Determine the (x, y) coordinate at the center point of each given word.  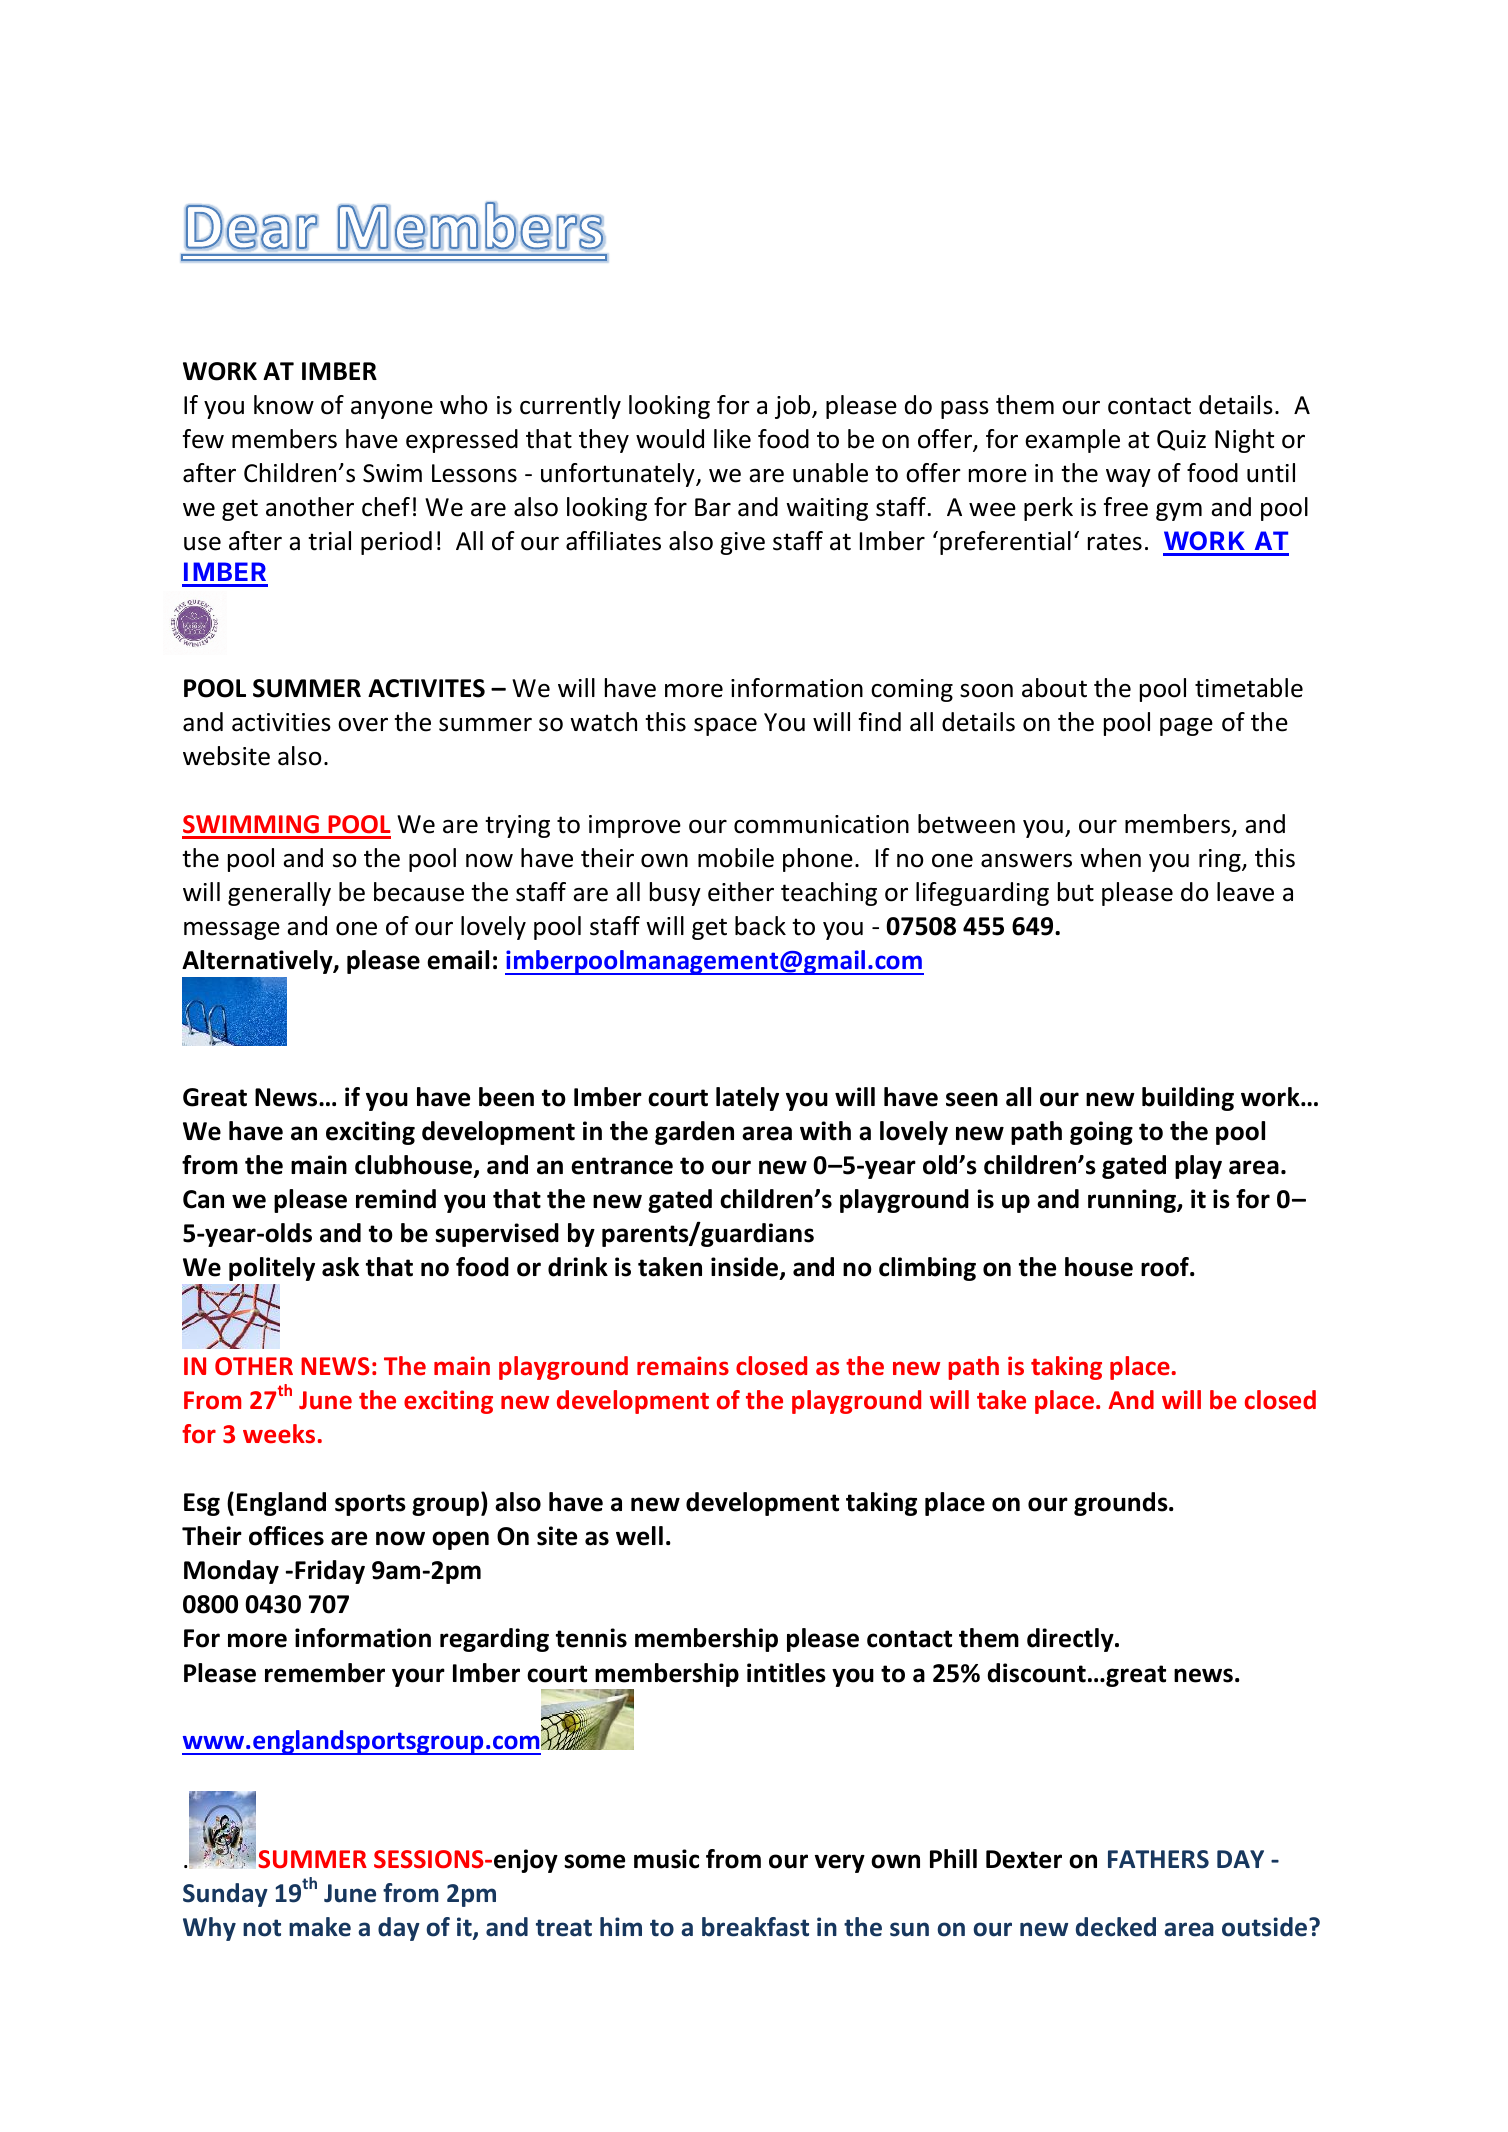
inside (746, 1268)
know (284, 405)
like (732, 439)
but (1076, 892)
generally (279, 894)
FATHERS (1158, 1859)
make (320, 1927)
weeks (279, 1434)
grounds (1122, 1504)
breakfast (755, 1927)
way (1128, 478)
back (760, 926)
